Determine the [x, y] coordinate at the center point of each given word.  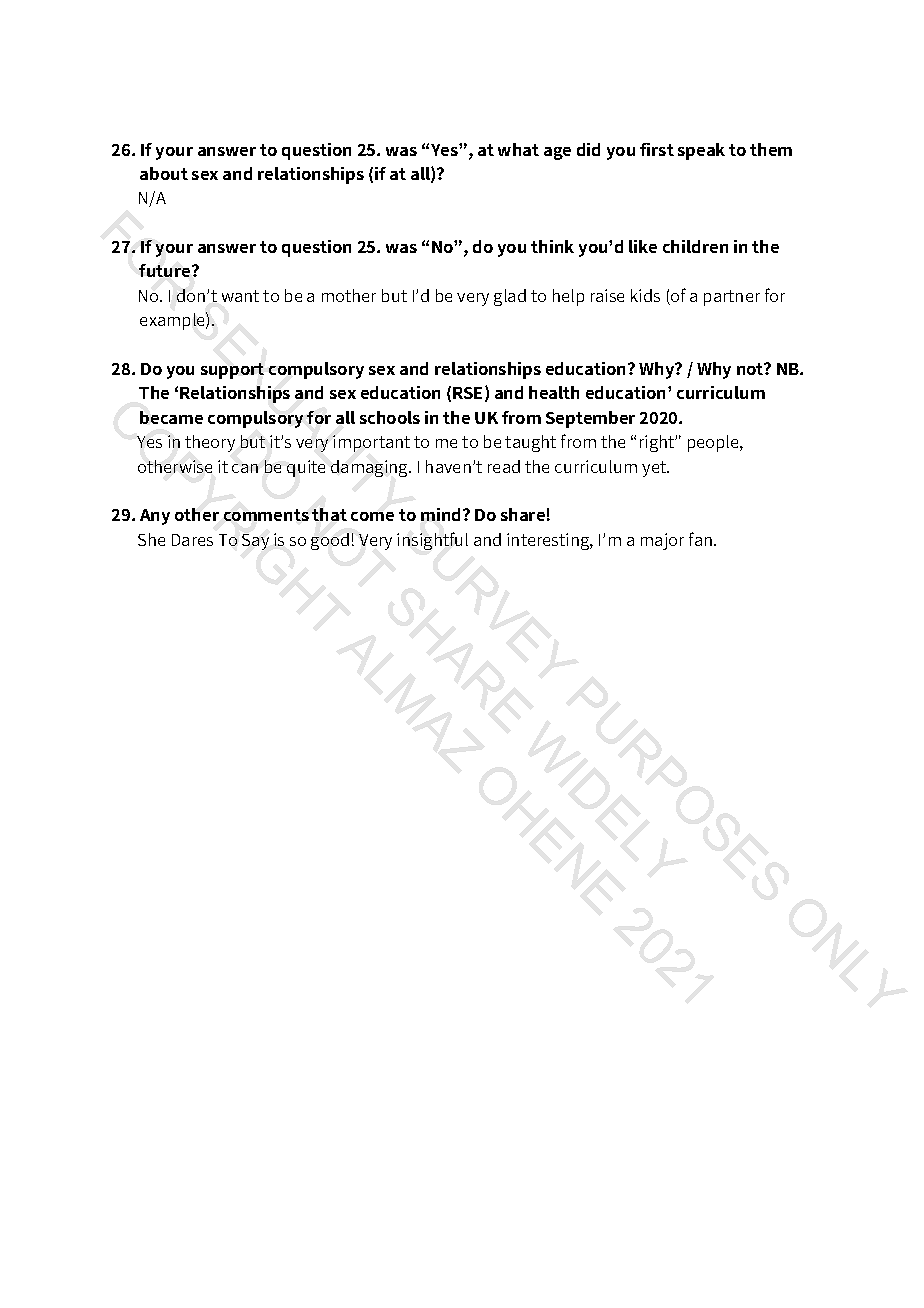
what [518, 149]
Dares [192, 540]
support [232, 371]
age [557, 153]
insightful [432, 541]
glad [510, 297]
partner [732, 298]
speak [701, 151]
